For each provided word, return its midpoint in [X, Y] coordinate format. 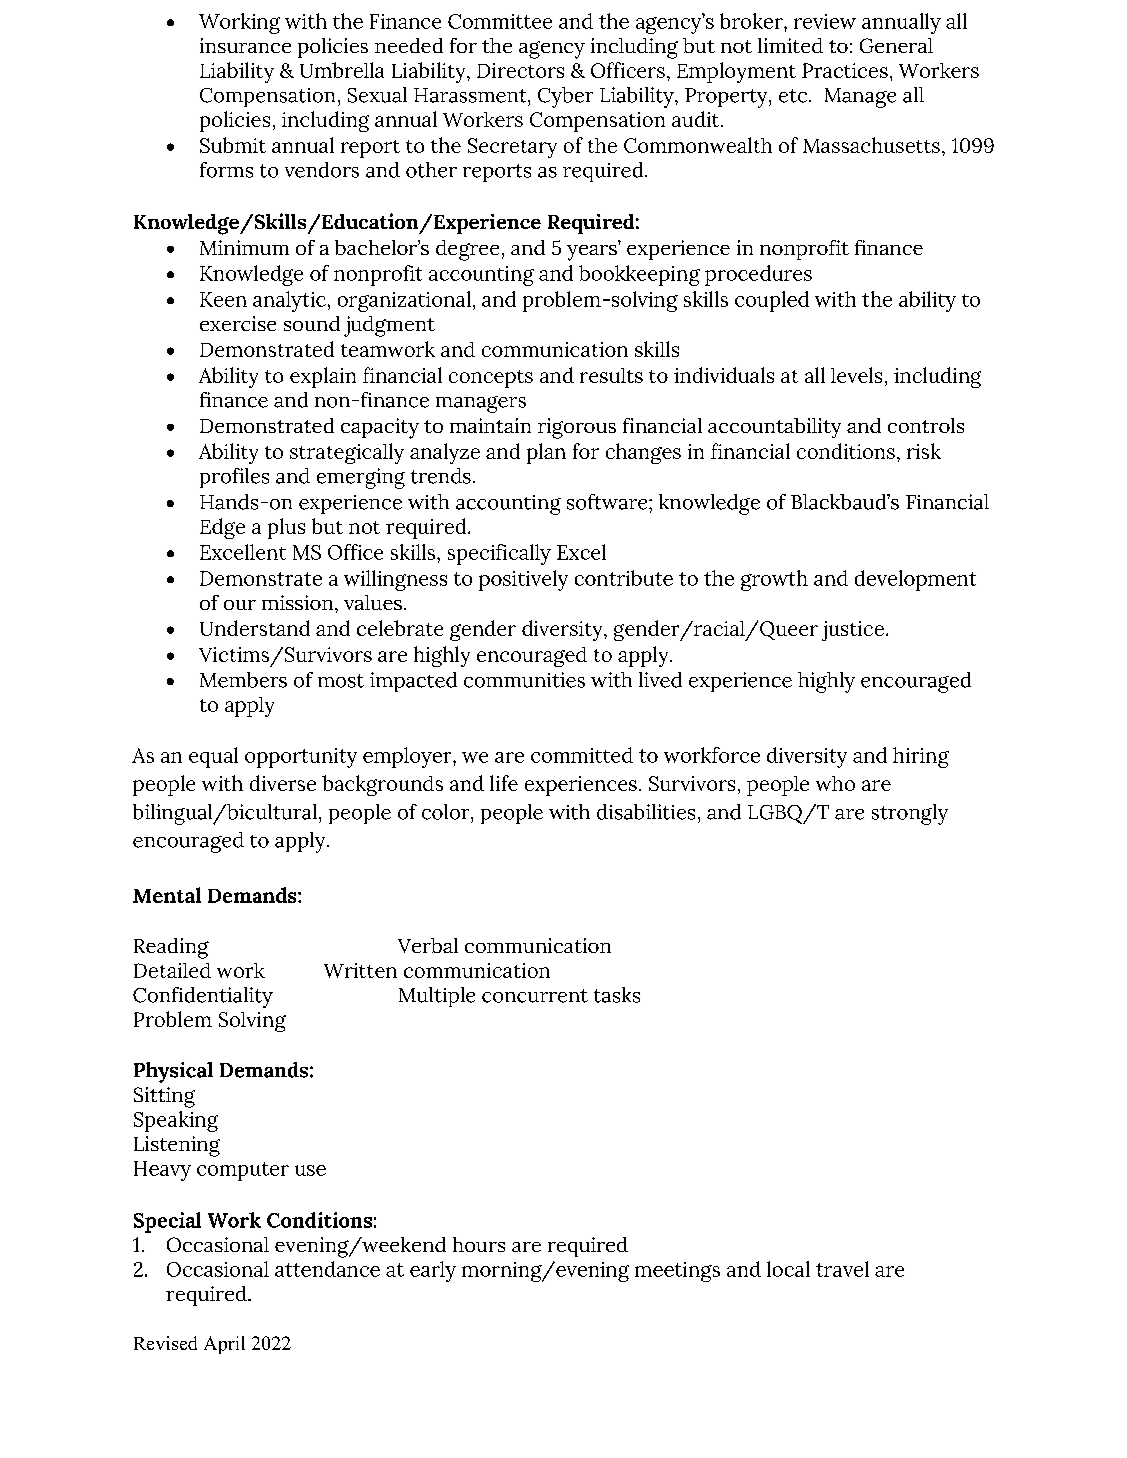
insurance [245, 45]
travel [842, 1269]
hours [479, 1244]
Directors [520, 70]
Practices [845, 70]
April [224, 1345]
